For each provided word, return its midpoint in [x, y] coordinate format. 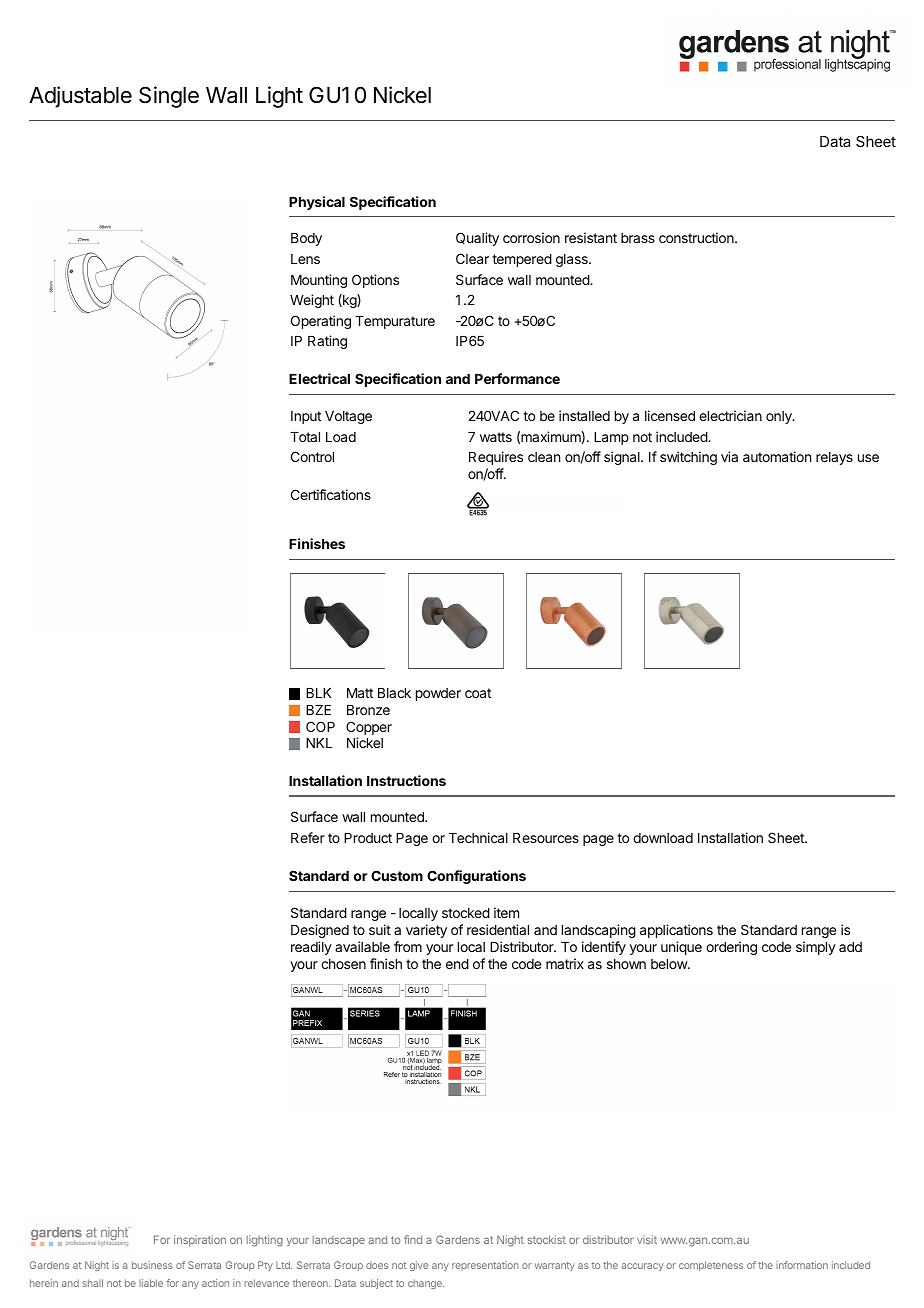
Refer [308, 837]
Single [169, 97]
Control [312, 456]
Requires [496, 458]
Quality [477, 239]
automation [777, 456]
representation [485, 1266]
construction [697, 237]
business [152, 1265]
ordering [731, 948]
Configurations [476, 877]
